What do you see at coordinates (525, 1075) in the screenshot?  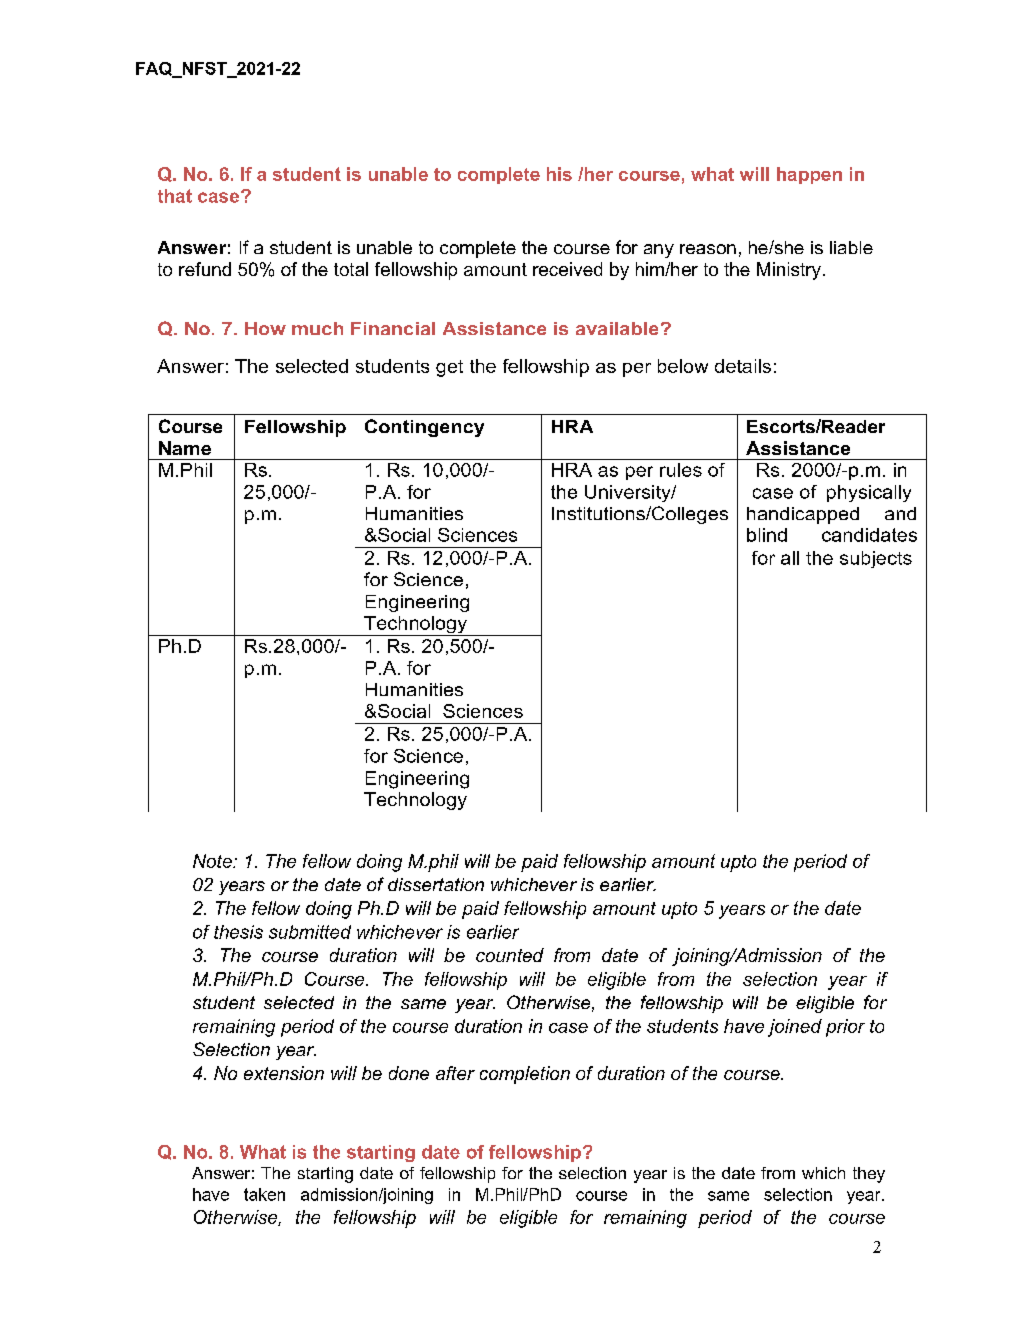 I see `completion` at bounding box center [525, 1075].
